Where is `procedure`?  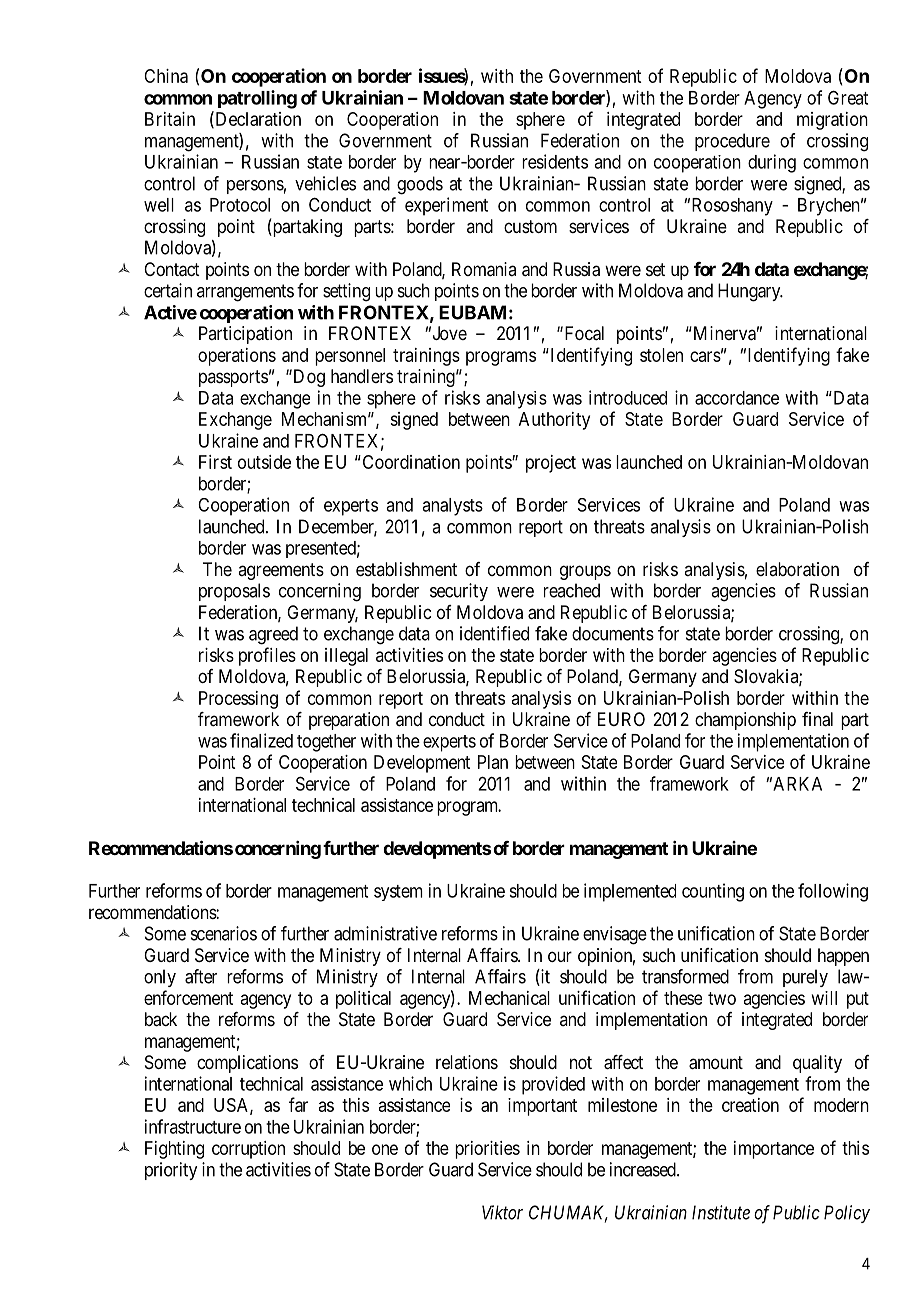
procedure is located at coordinates (732, 142).
